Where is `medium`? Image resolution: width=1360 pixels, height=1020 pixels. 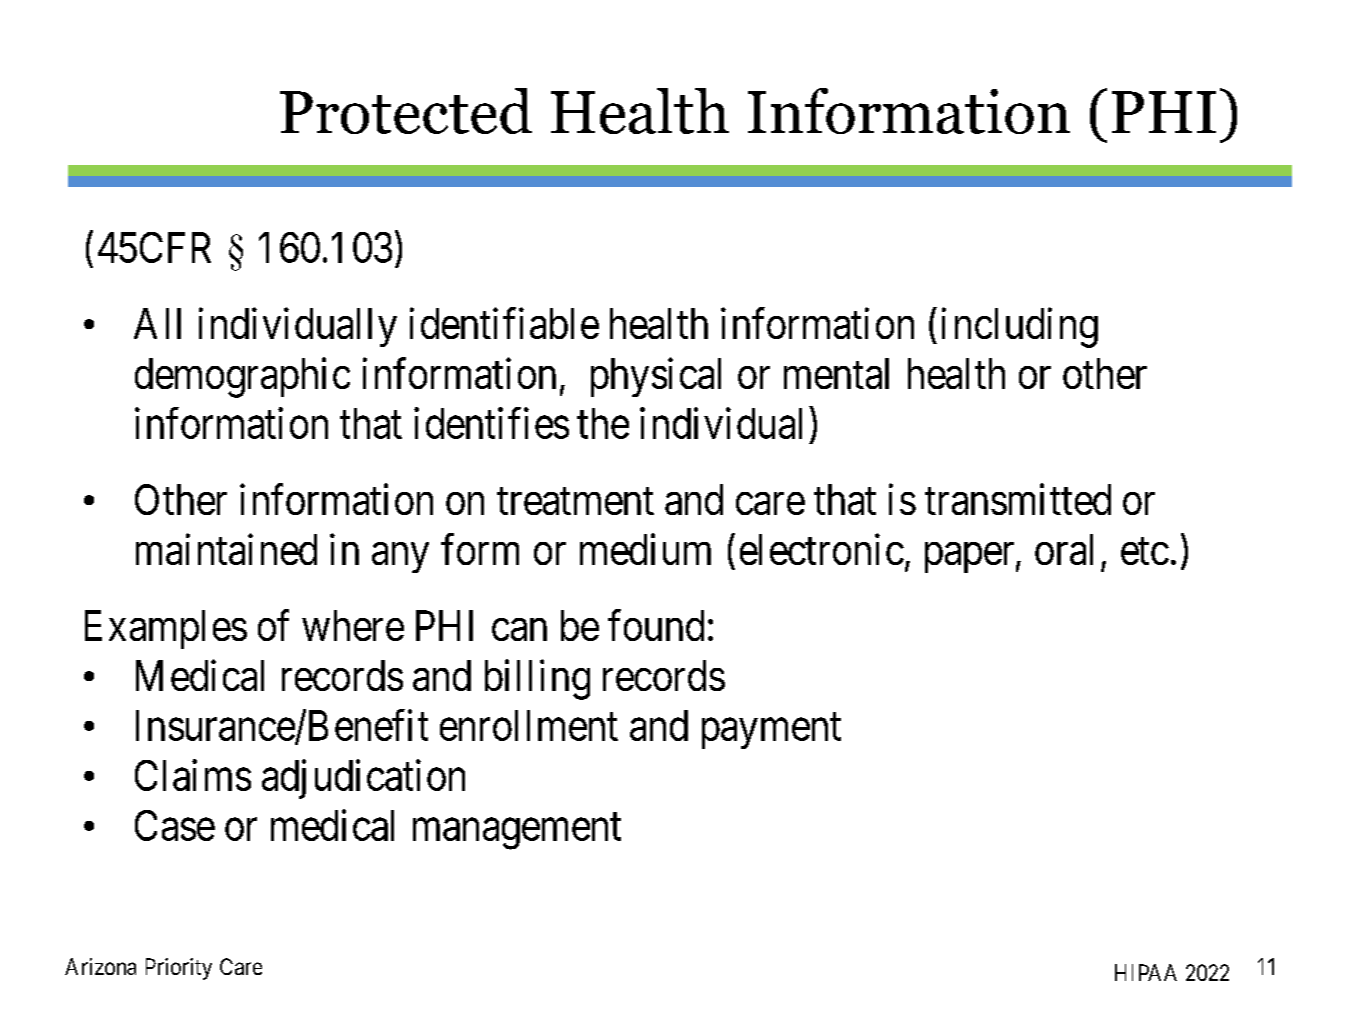
medium is located at coordinates (645, 549).
